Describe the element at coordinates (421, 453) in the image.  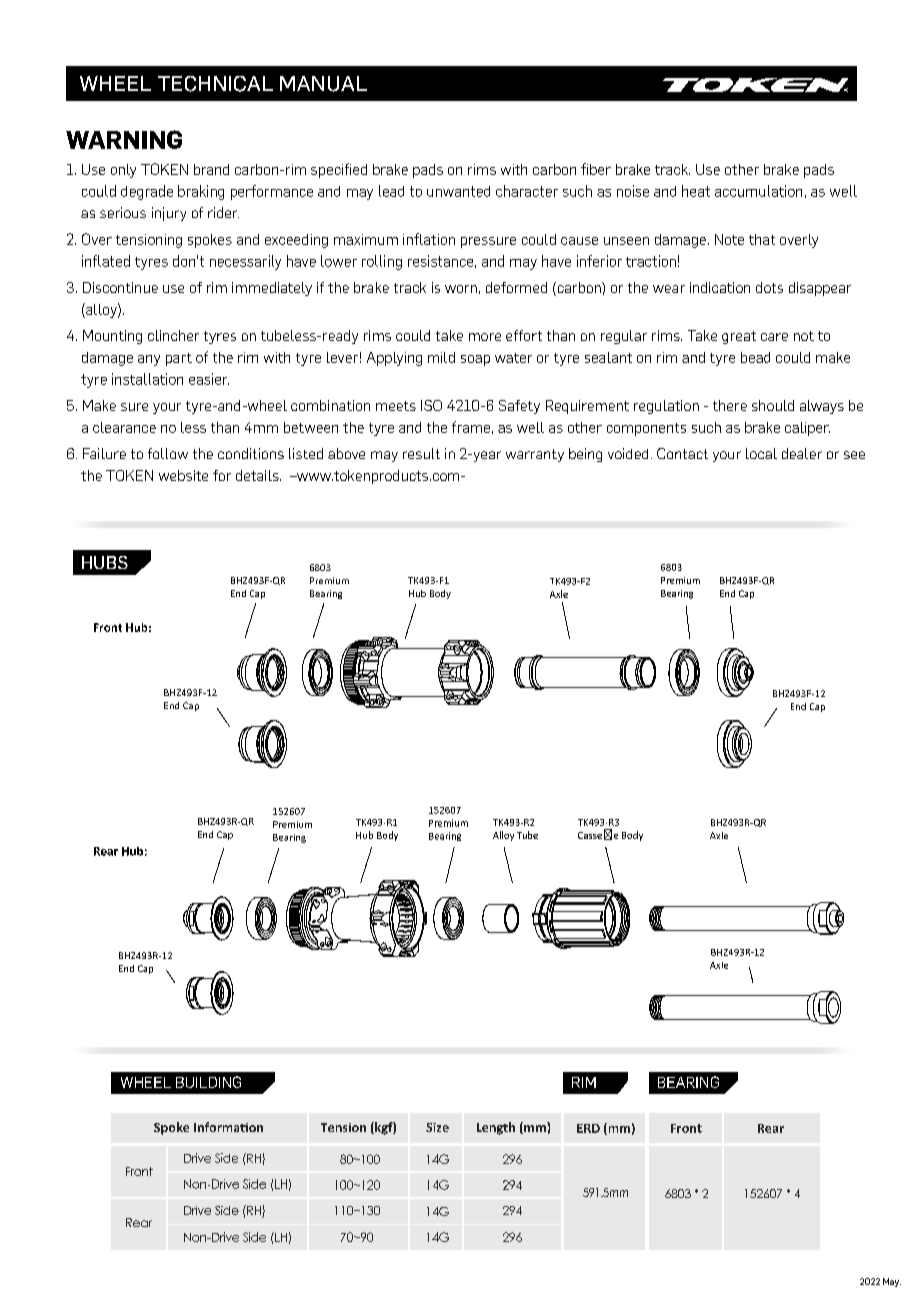
I see `result` at that location.
